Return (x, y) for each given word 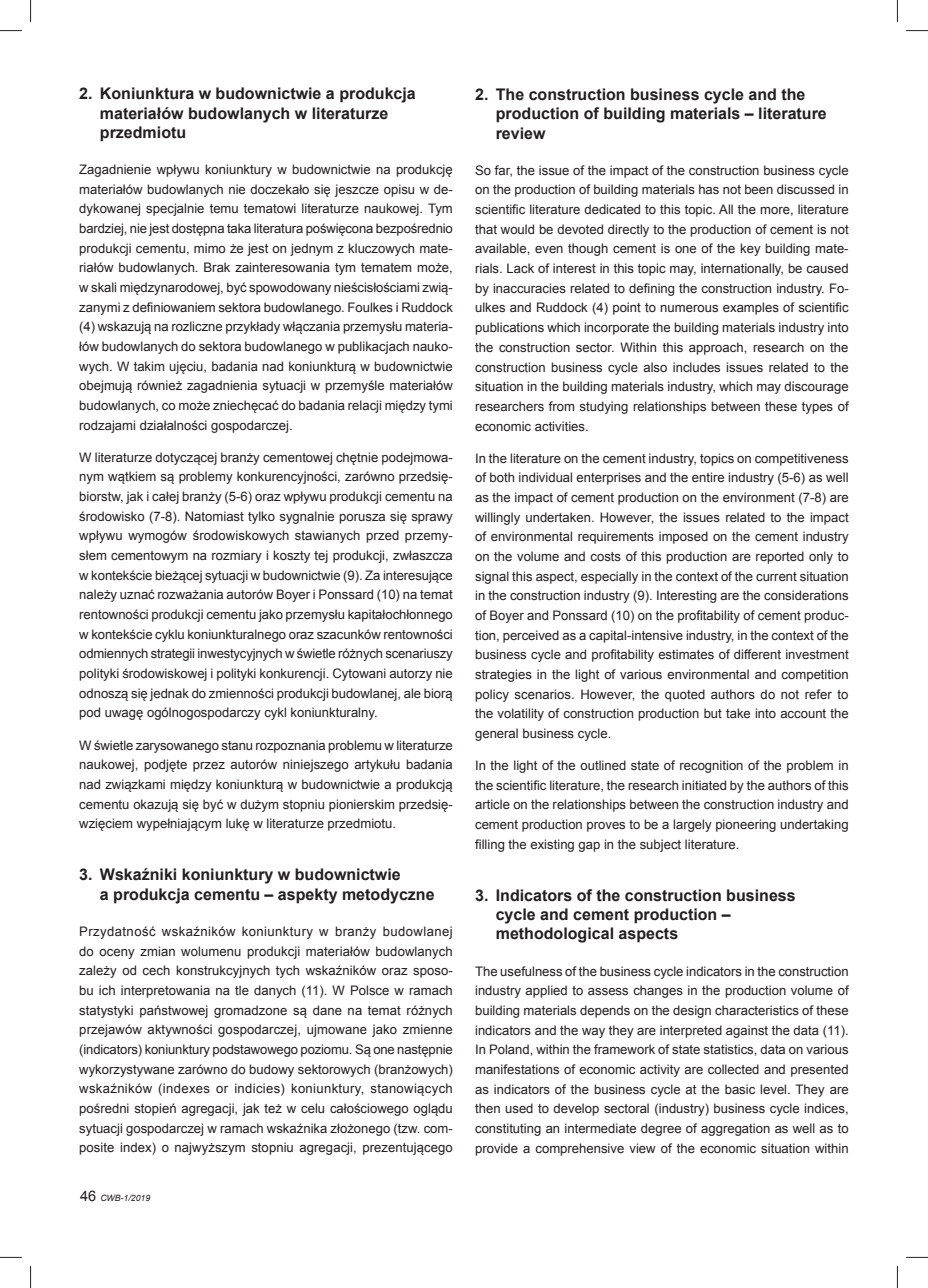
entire (708, 477)
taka (239, 228)
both (502, 477)
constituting (508, 1129)
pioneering (746, 825)
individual (545, 477)
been (759, 189)
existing (552, 845)
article (492, 804)
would (517, 229)
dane (327, 1010)
